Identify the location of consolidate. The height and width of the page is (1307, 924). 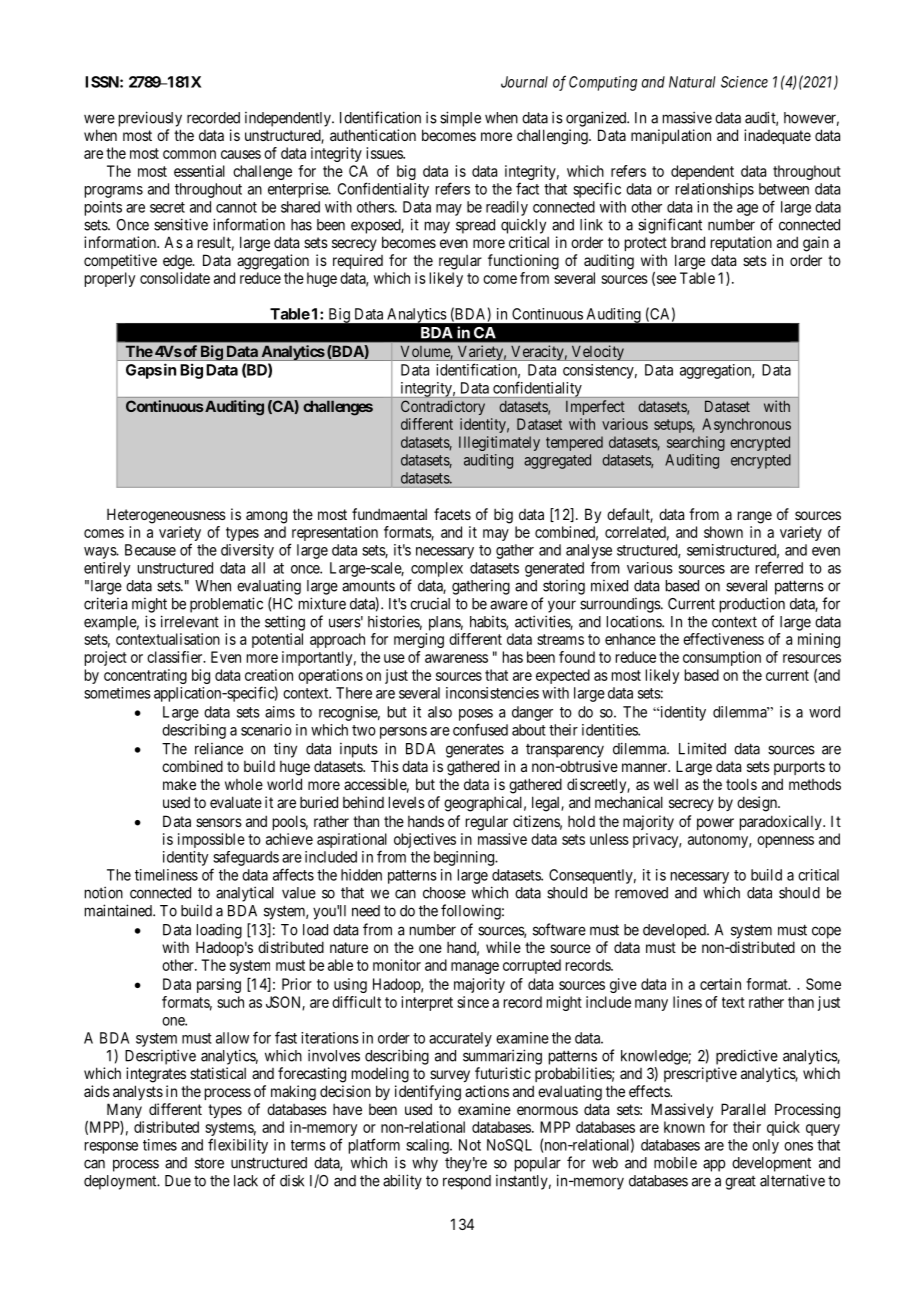
(175, 278).
